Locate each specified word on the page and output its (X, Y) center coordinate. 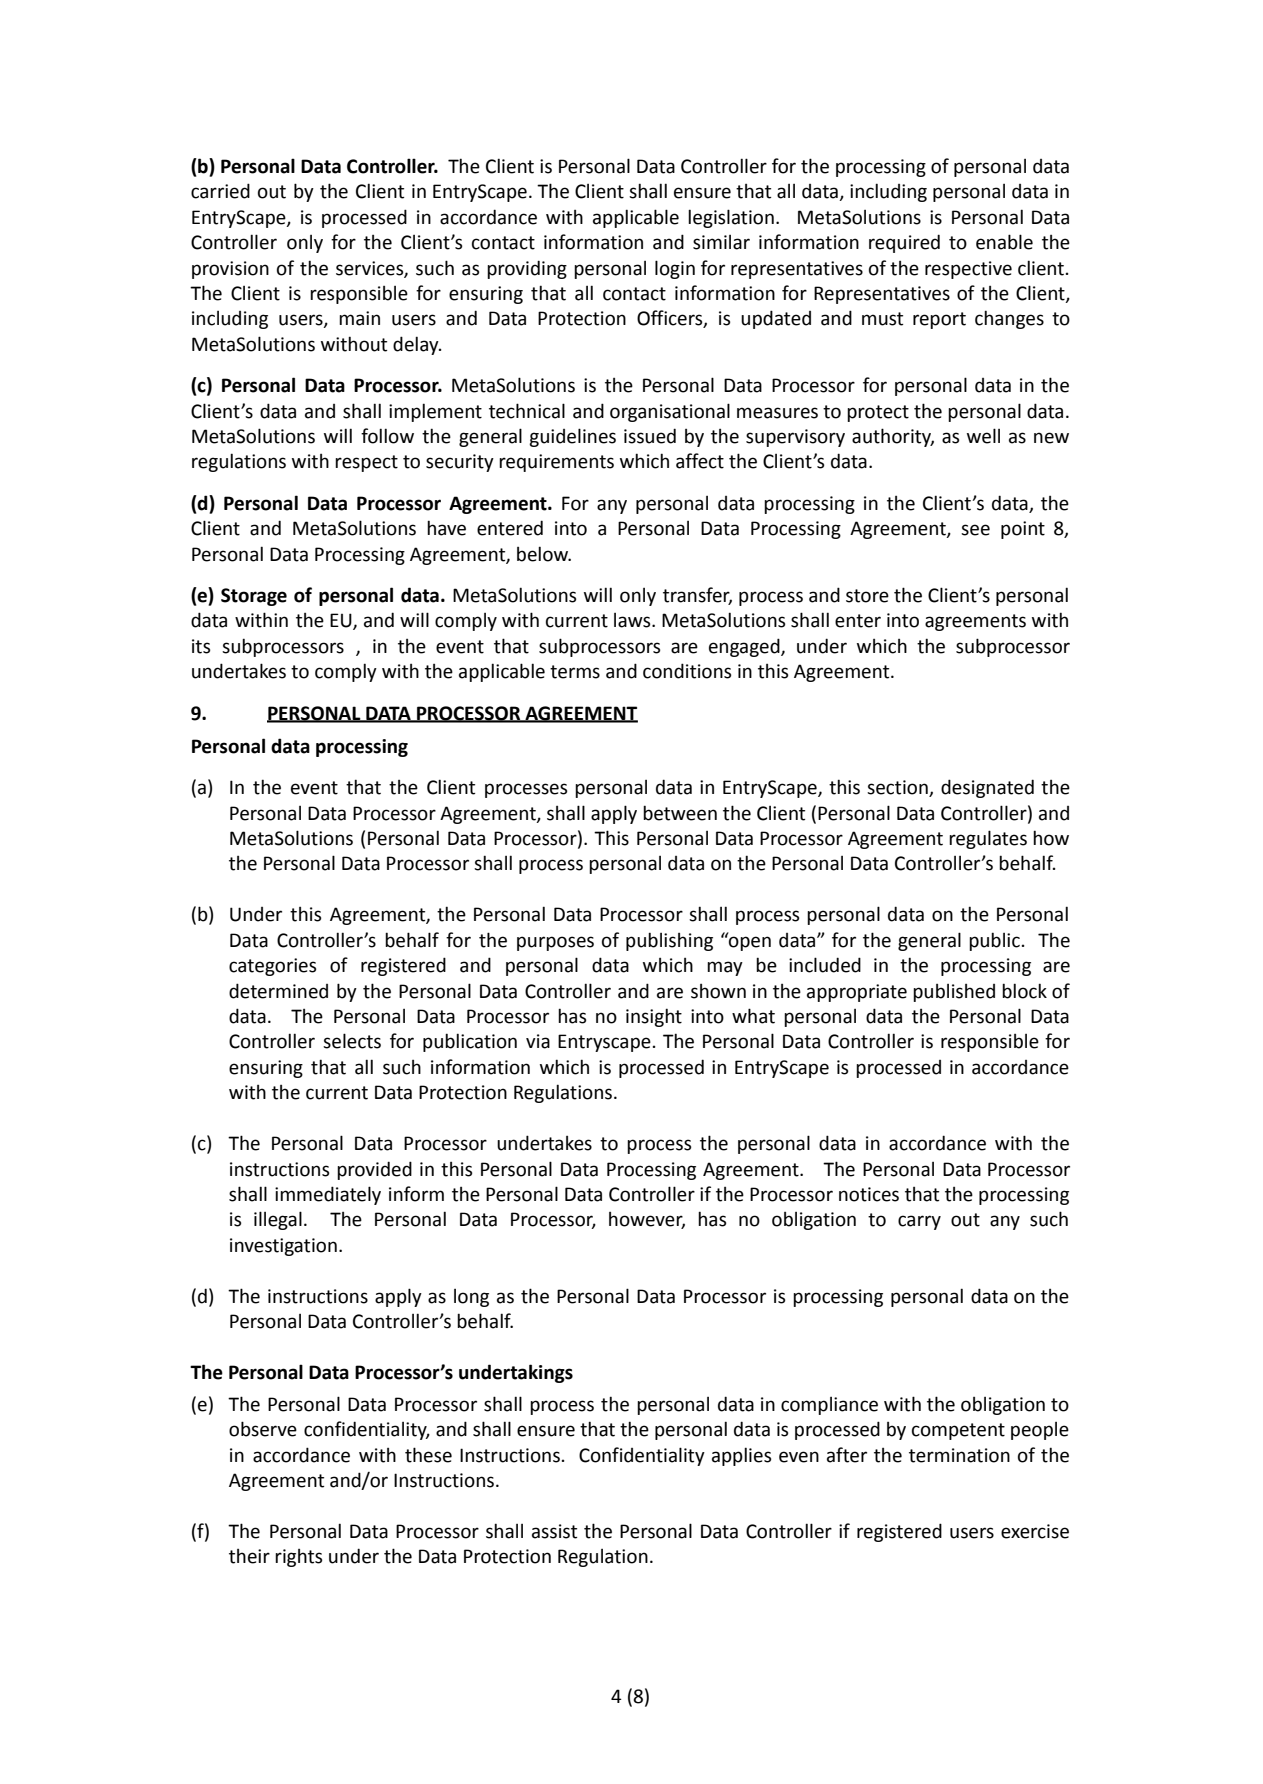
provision (230, 270)
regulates (988, 839)
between (680, 813)
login (675, 269)
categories (272, 967)
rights (298, 1558)
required (904, 243)
